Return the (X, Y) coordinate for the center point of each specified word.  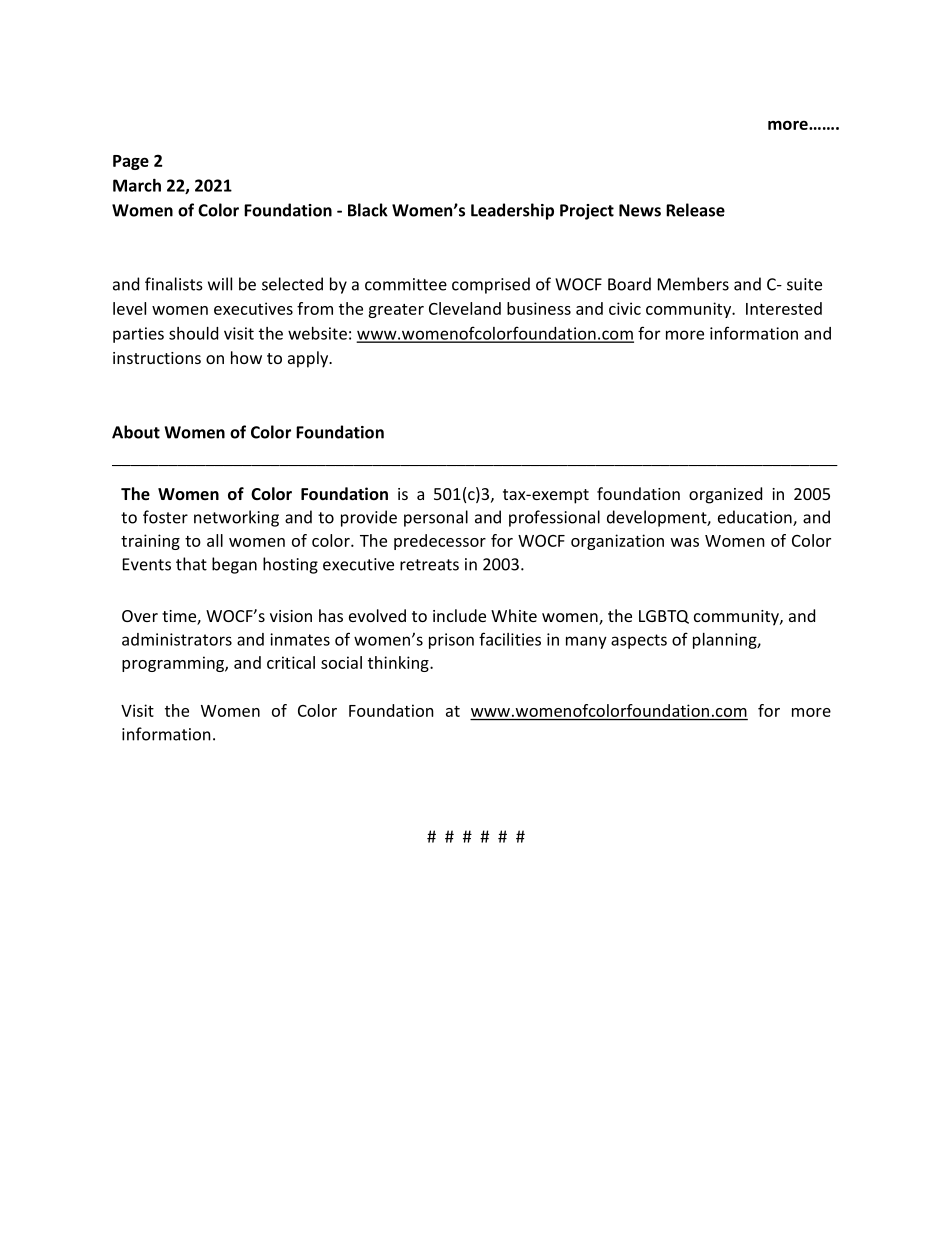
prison (451, 641)
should (193, 333)
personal (436, 518)
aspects (639, 641)
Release (695, 210)
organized (725, 495)
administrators (177, 639)
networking (236, 518)
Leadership (512, 211)
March (137, 185)
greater (396, 311)
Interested (784, 308)
